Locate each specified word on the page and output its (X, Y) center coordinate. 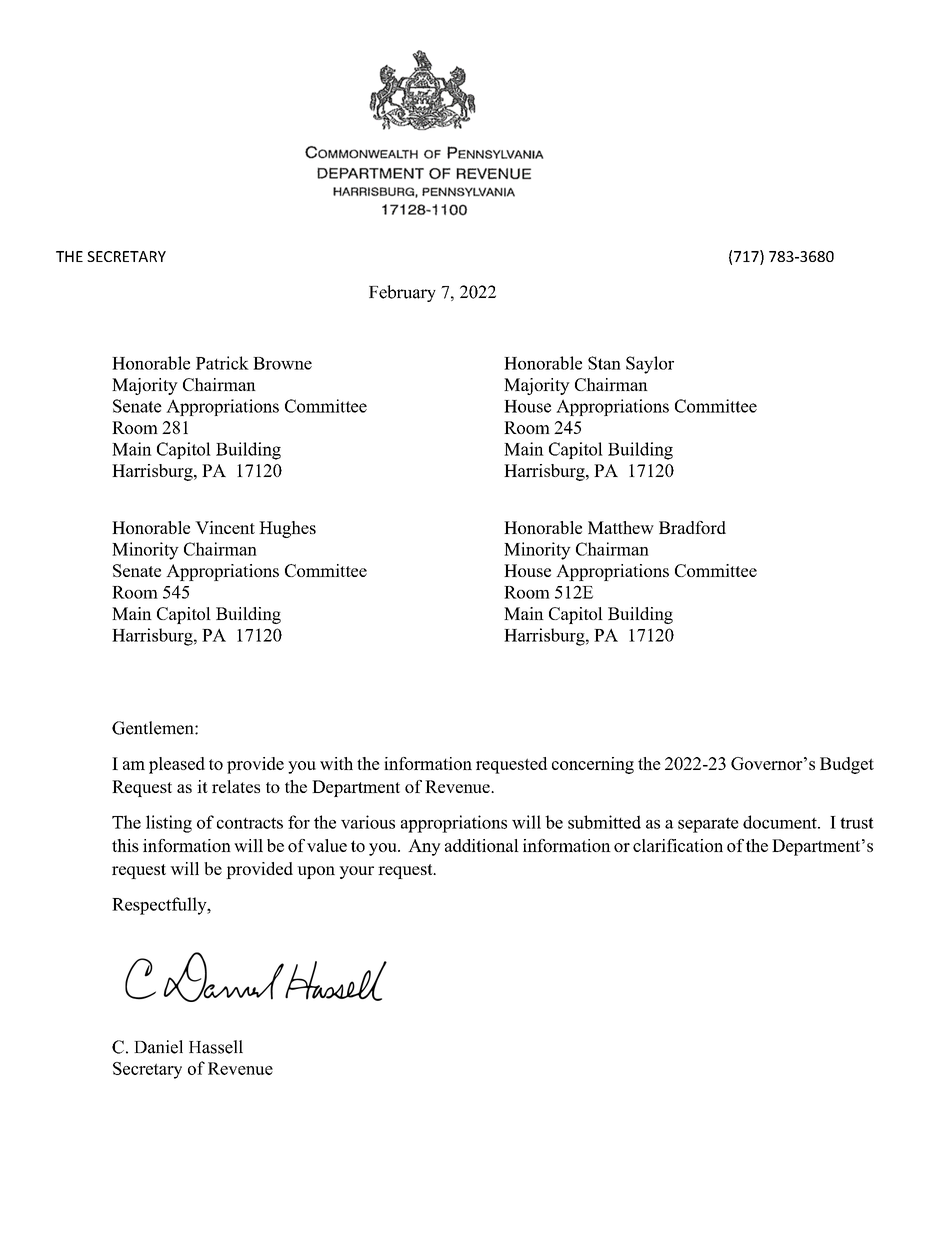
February (402, 293)
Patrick (222, 363)
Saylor (650, 365)
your (356, 872)
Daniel (158, 1047)
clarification (678, 845)
